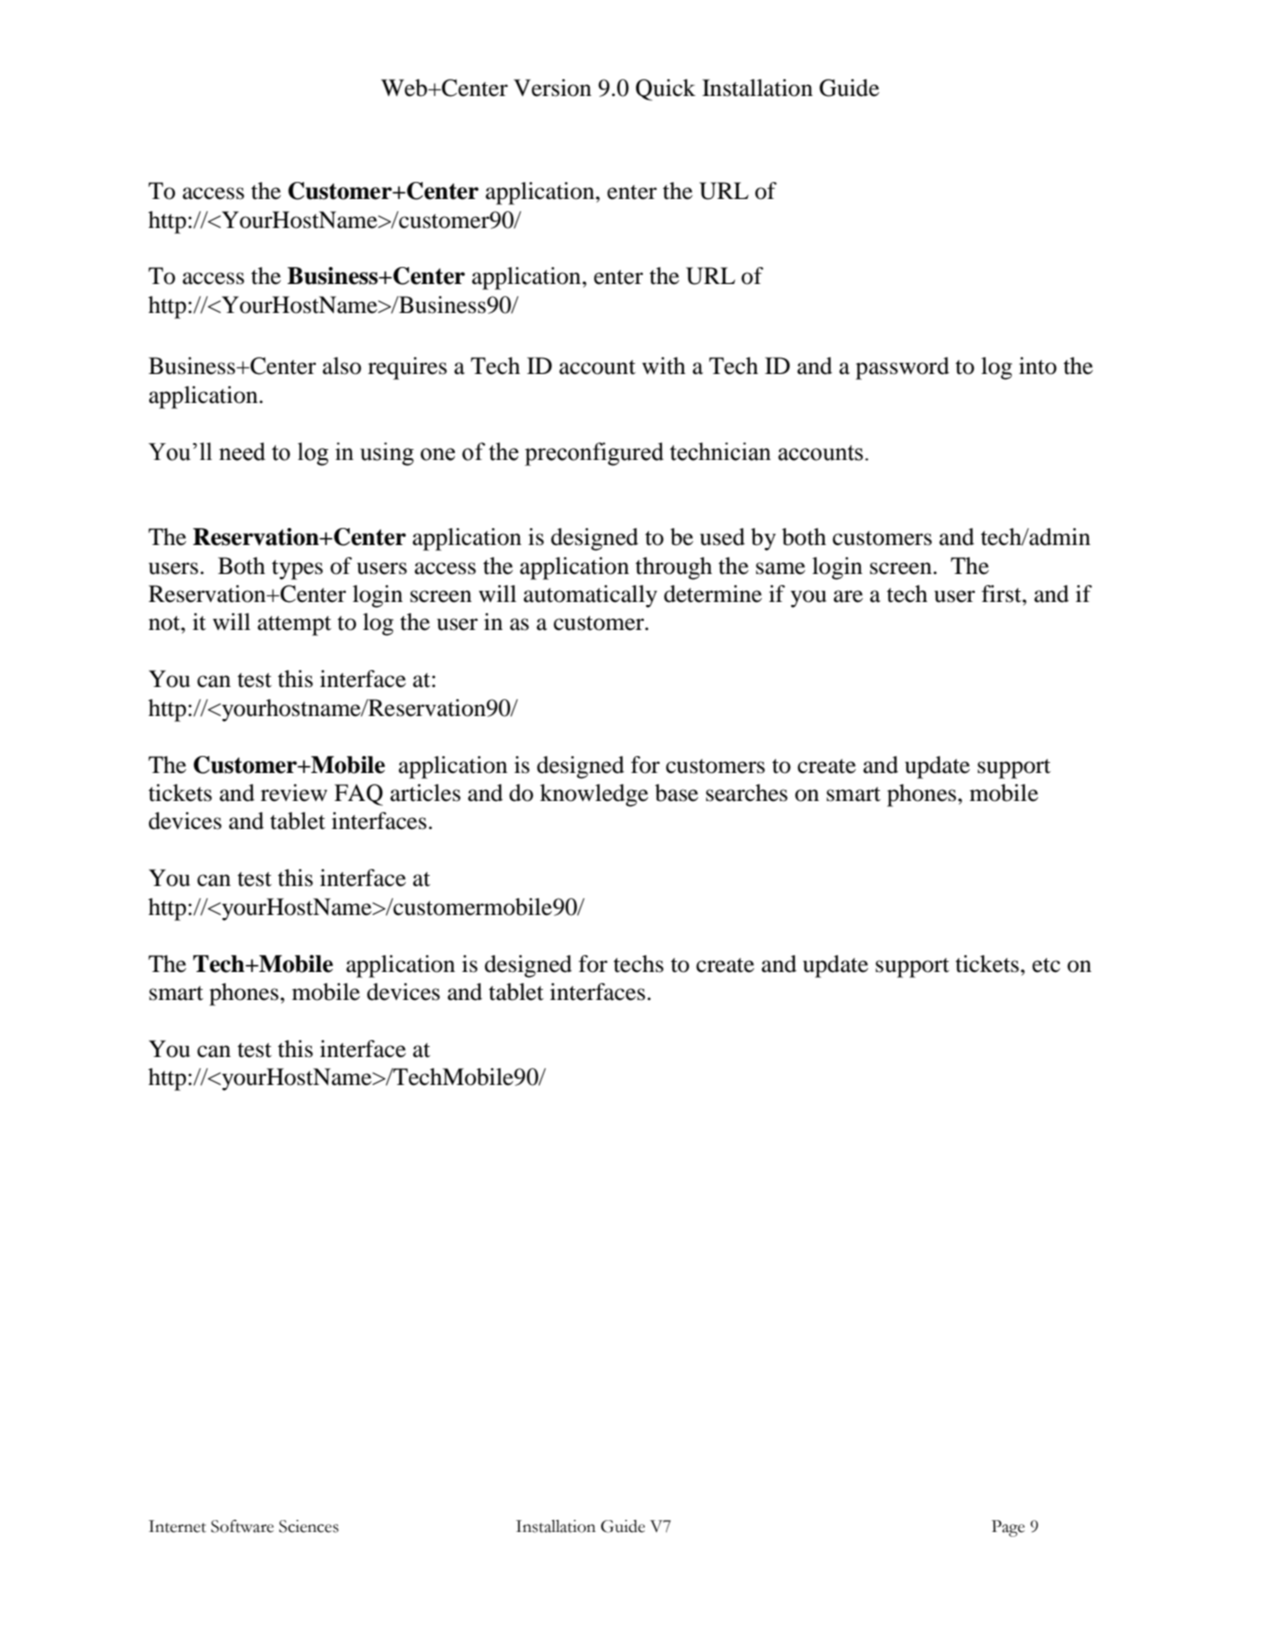  What do you see at coordinates (294, 793) in the page?
I see `review` at bounding box center [294, 793].
